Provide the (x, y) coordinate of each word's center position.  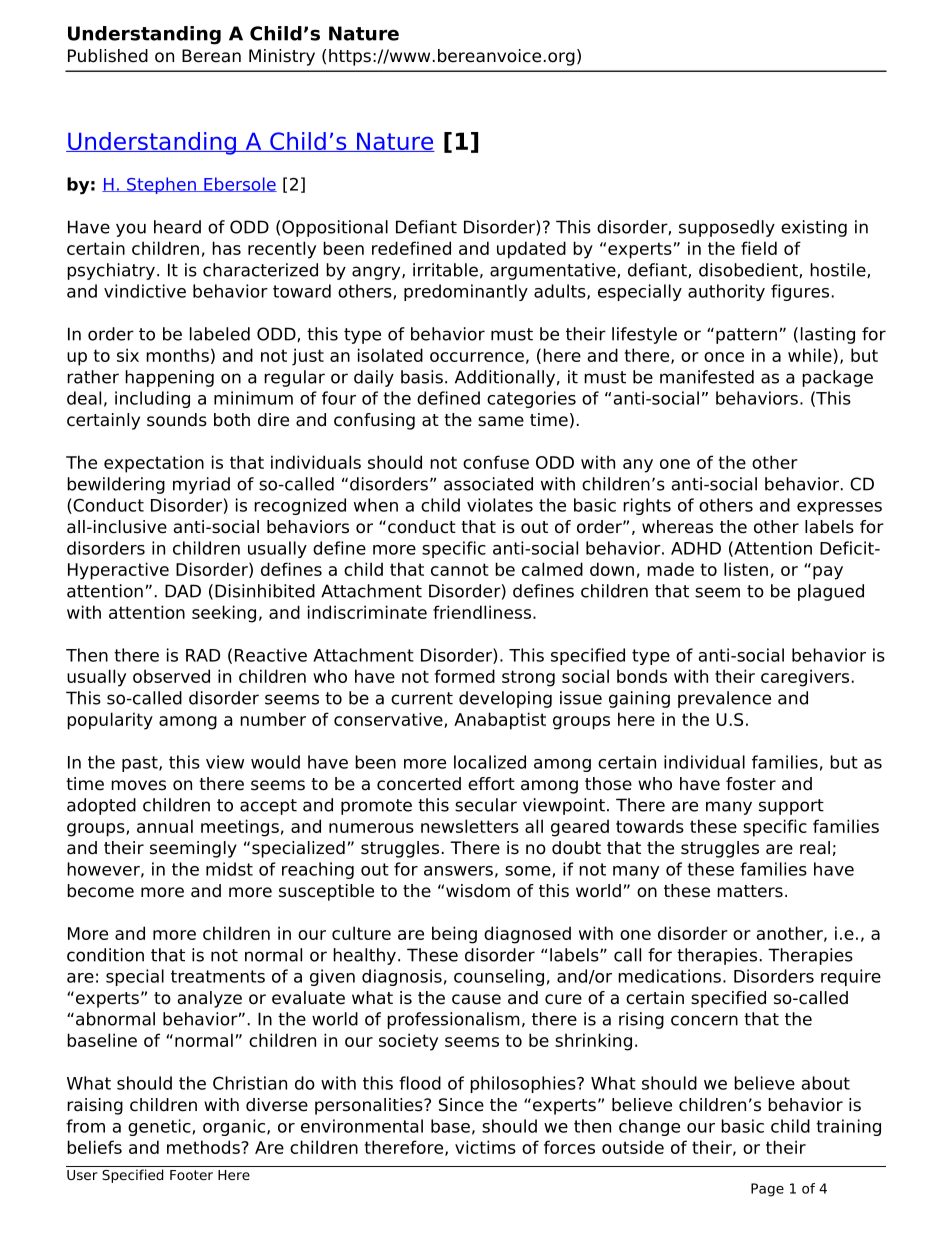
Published (108, 56)
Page (767, 1190)
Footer (191, 1175)
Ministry (282, 57)
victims (485, 1147)
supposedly (727, 228)
